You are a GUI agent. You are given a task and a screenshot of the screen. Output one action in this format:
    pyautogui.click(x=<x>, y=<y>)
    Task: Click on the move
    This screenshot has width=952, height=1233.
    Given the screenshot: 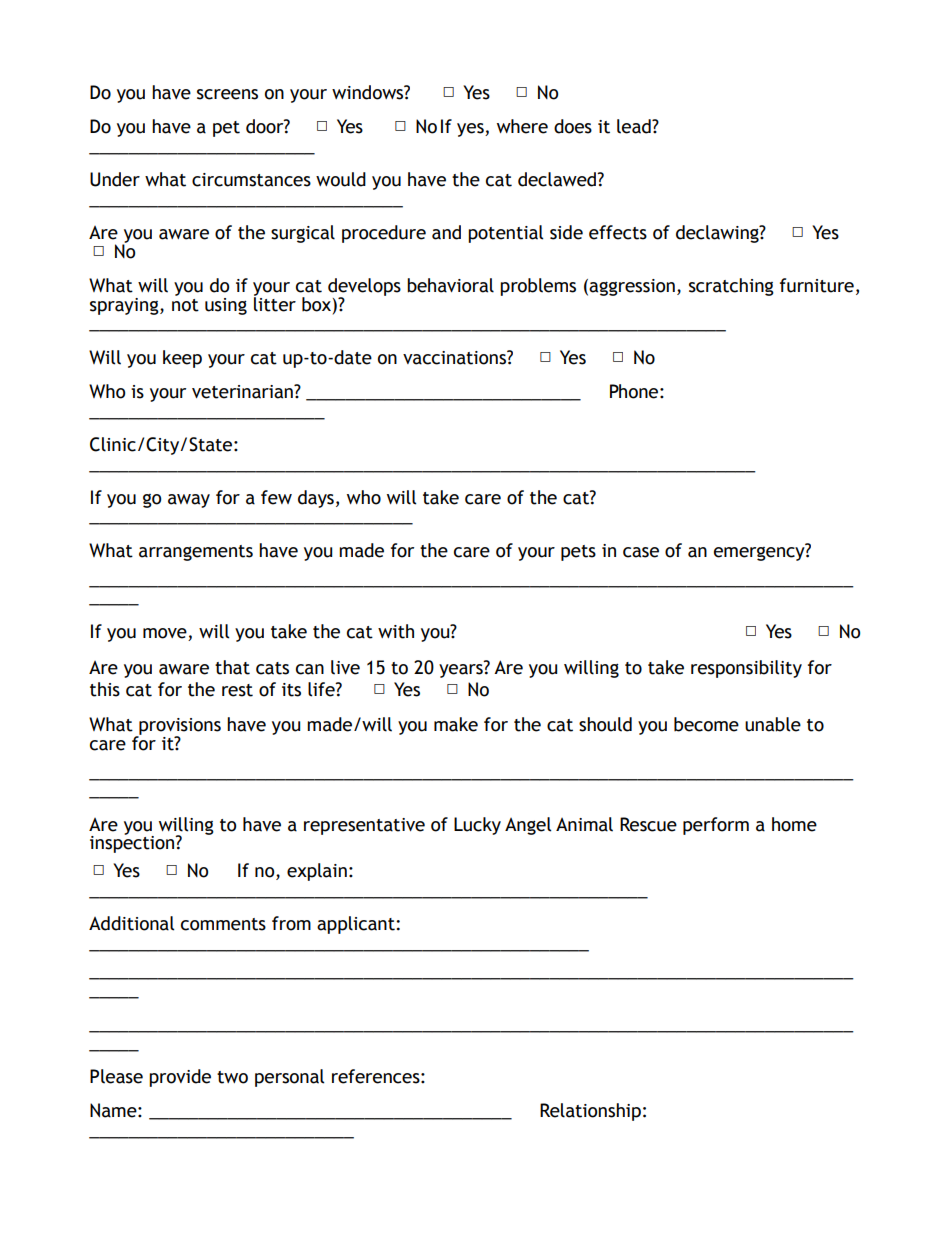 What is the action you would take?
    pyautogui.click(x=165, y=633)
